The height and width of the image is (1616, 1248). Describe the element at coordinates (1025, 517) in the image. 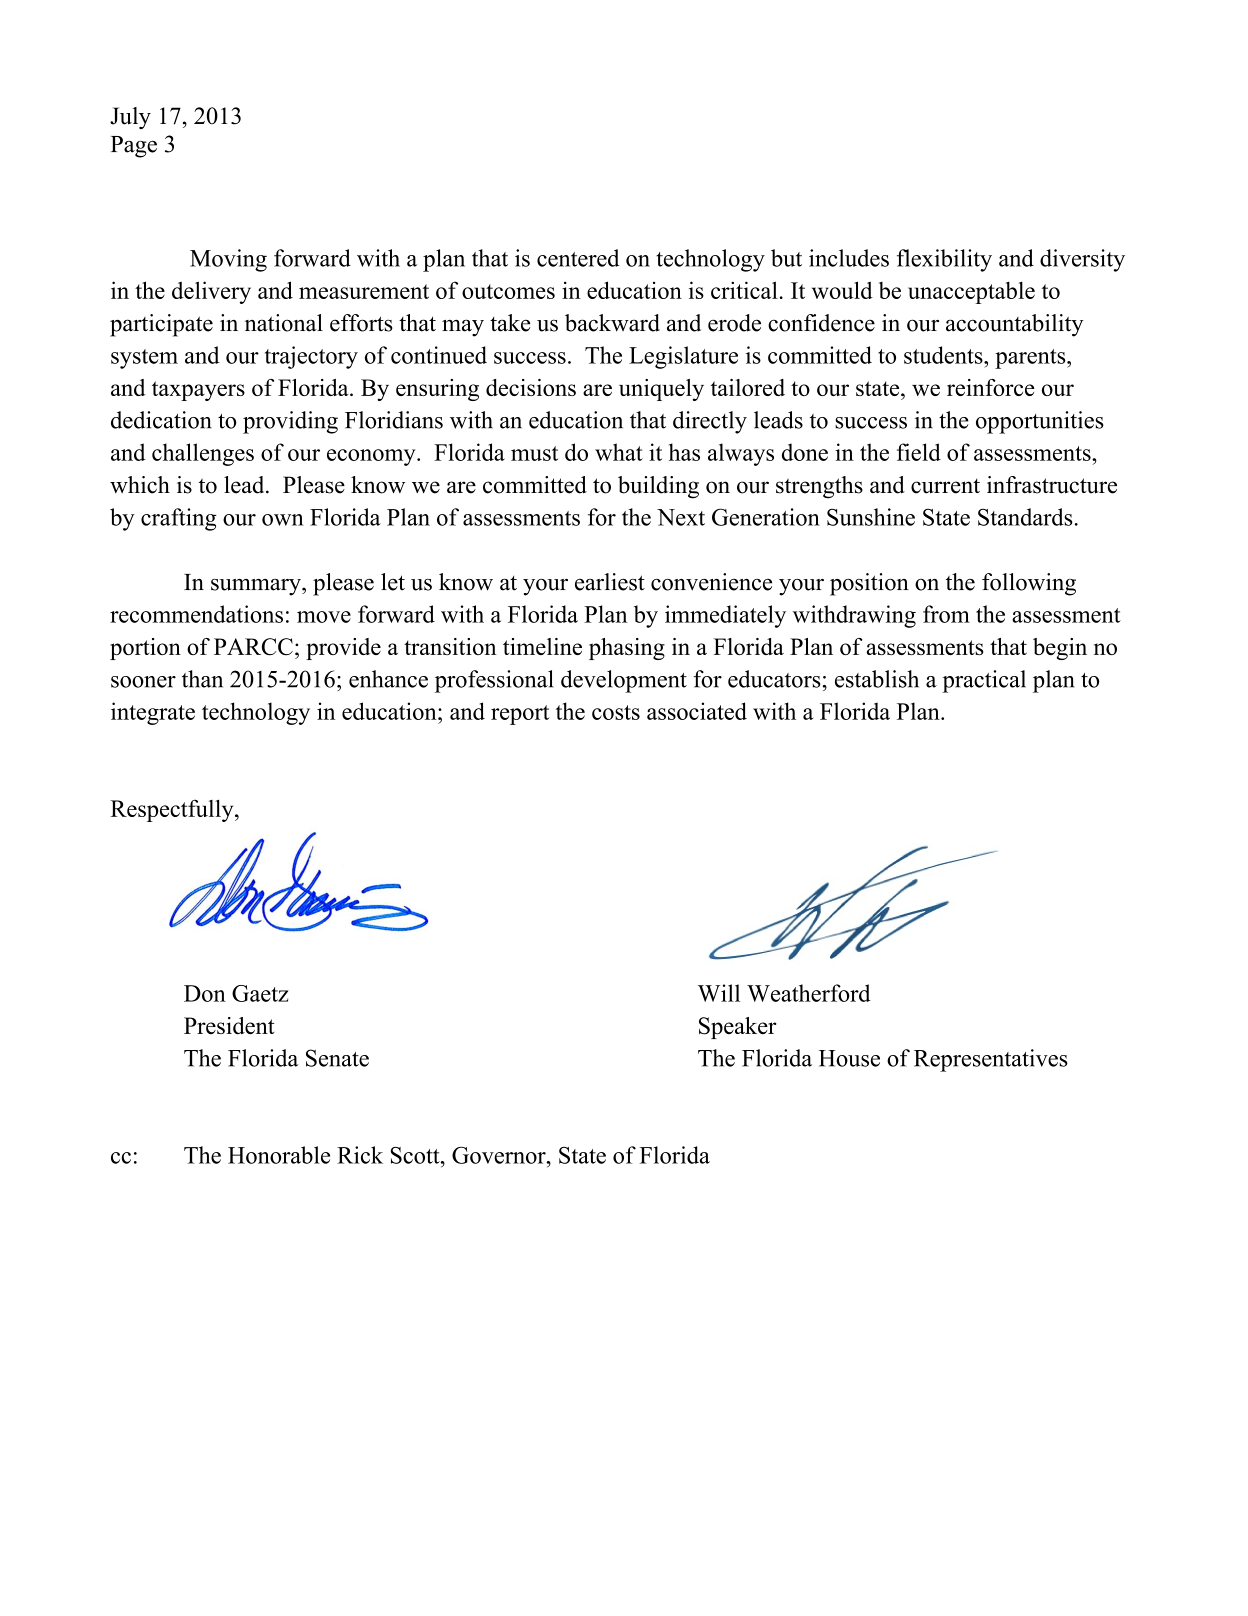

I see `Standards` at that location.
